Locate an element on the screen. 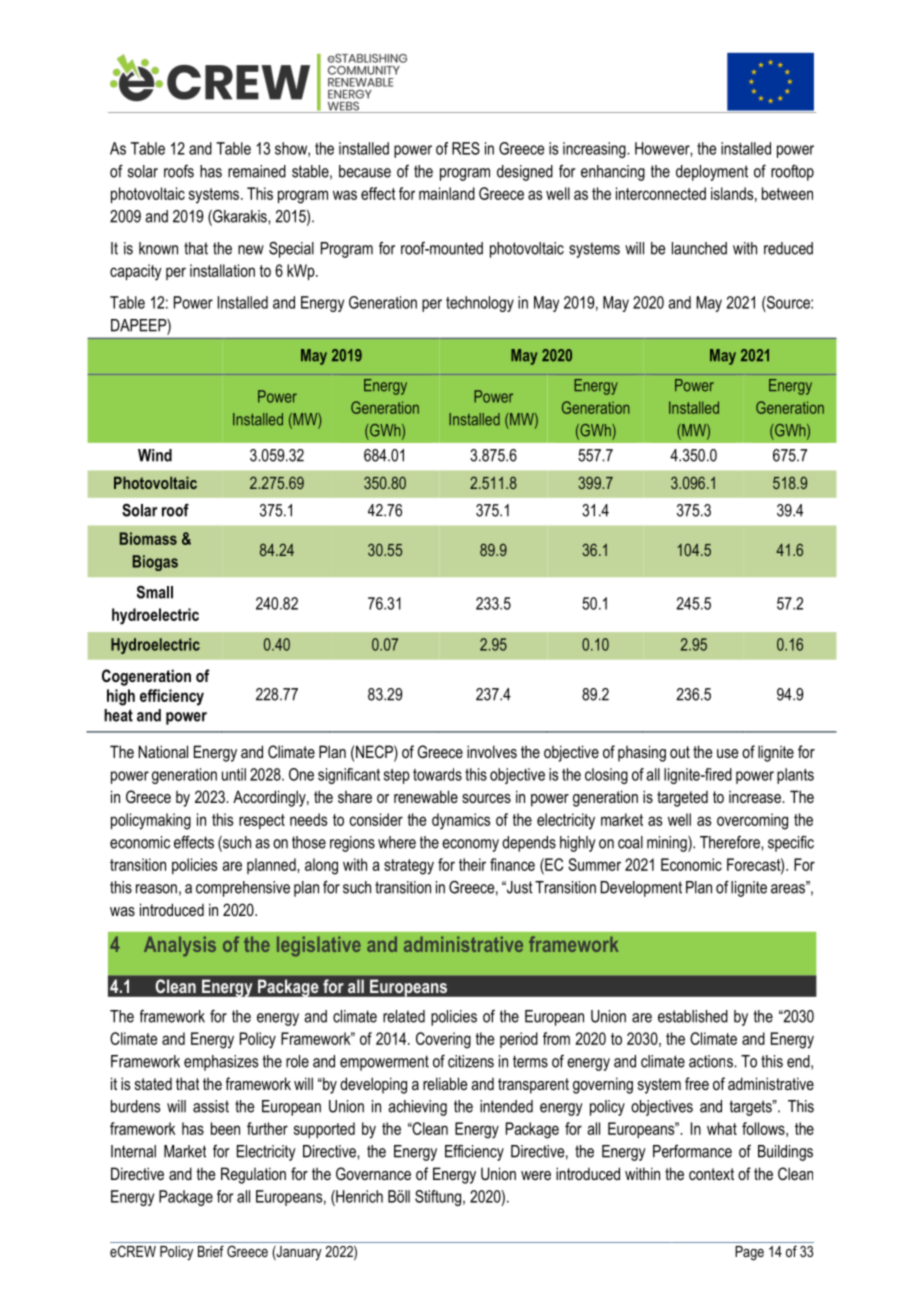 This screenshot has height=1308, width=924. Brief is located at coordinates (211, 1251).
